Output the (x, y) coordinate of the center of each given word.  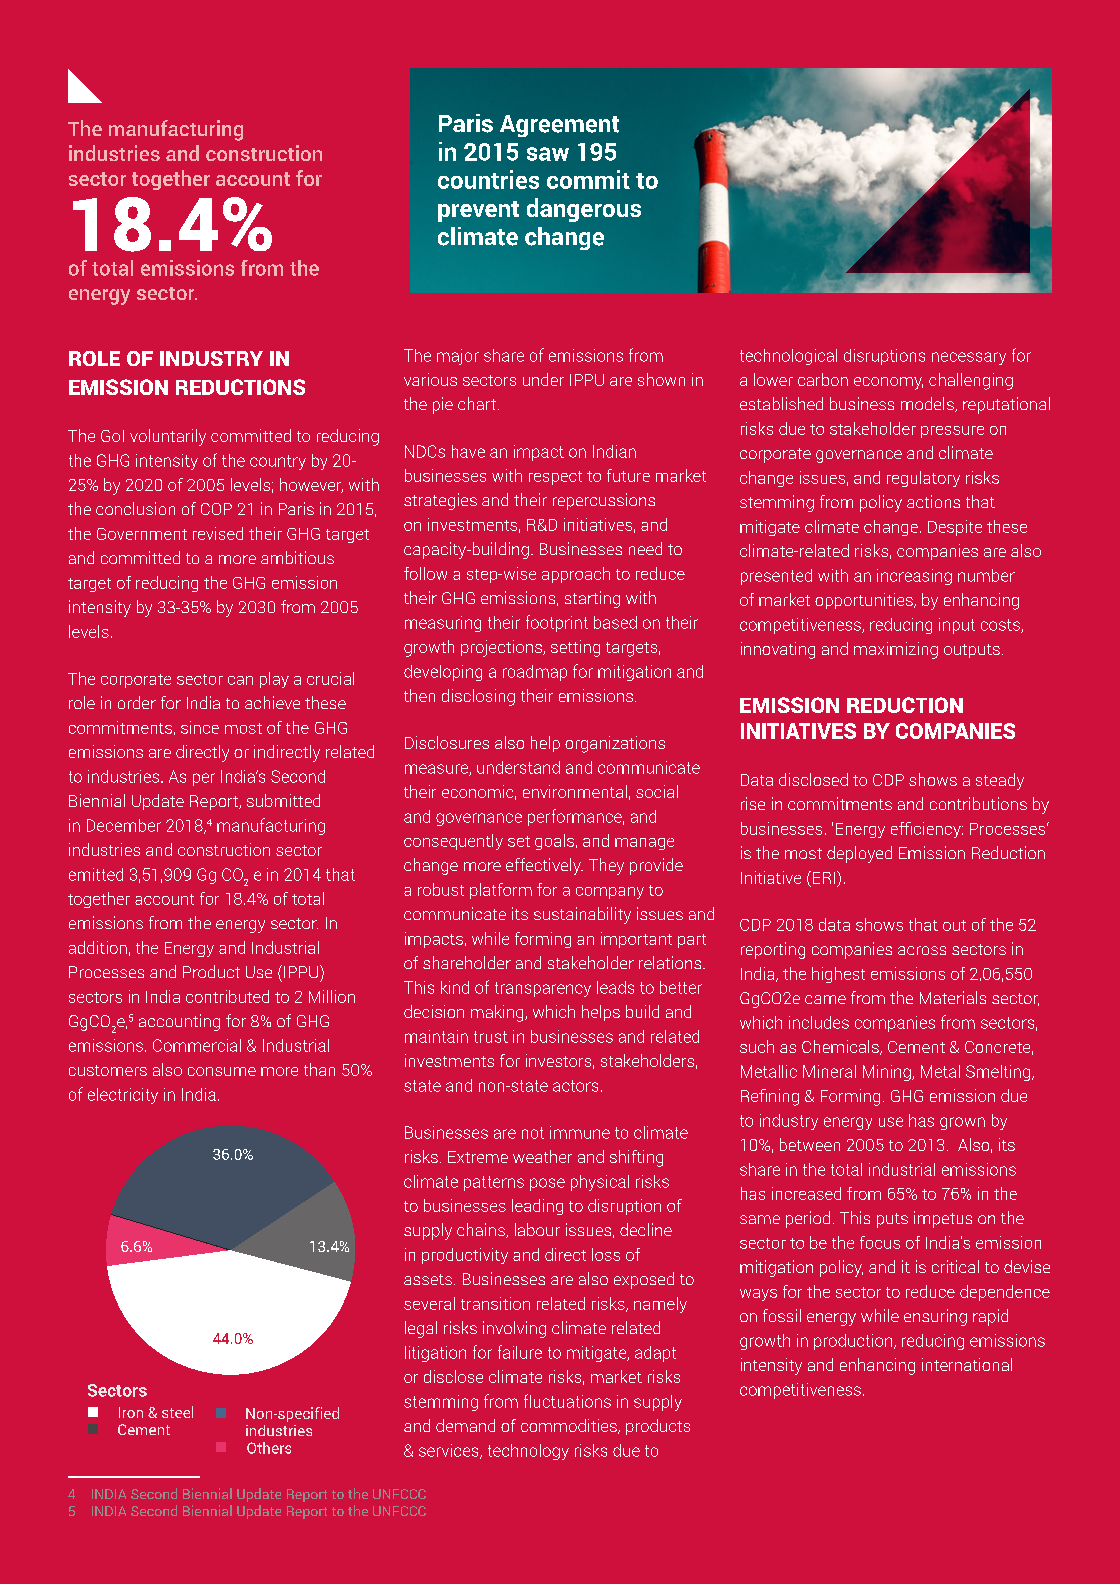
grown (962, 1123)
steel (177, 1412)
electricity (123, 1096)
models (928, 404)
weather (542, 1156)
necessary (969, 358)
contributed (227, 996)
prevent (478, 211)
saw (548, 154)
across (922, 950)
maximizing (896, 650)
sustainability (582, 915)
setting (575, 648)
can (240, 680)
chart (477, 403)
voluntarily (168, 437)
